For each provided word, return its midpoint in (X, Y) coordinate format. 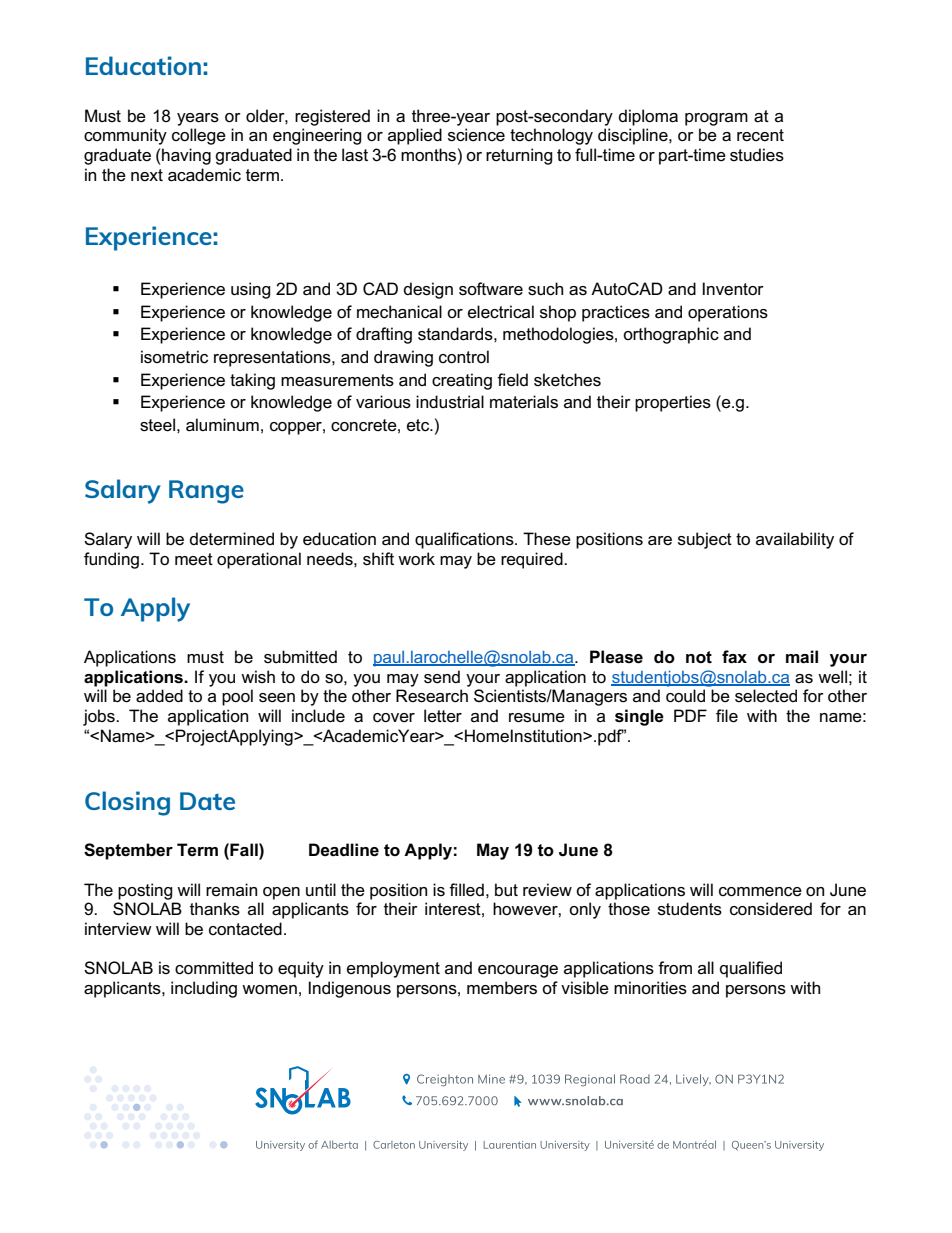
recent (760, 135)
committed (214, 968)
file (727, 716)
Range (206, 492)
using (251, 290)
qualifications (465, 540)
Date (207, 801)
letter (443, 716)
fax (734, 657)
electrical (501, 312)
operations (728, 313)
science (476, 135)
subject (705, 540)
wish (258, 677)
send (442, 677)
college (199, 136)
